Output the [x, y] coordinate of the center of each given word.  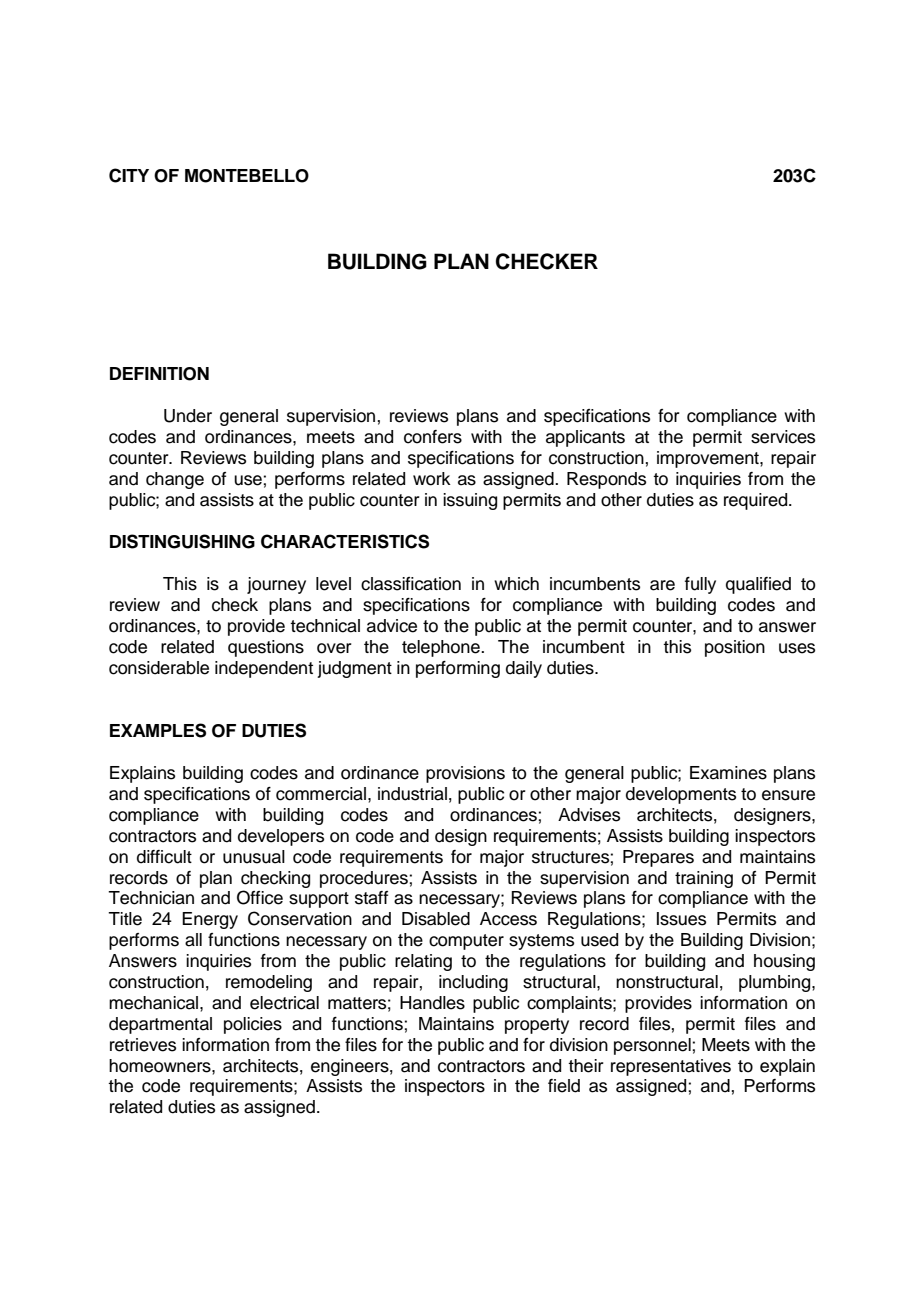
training [704, 879]
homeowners [161, 1066]
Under [188, 416]
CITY [129, 175]
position [735, 648]
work [432, 479]
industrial [412, 794]
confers [433, 437]
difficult [164, 857]
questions [266, 648]
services [783, 437]
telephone [442, 648]
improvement [709, 459]
